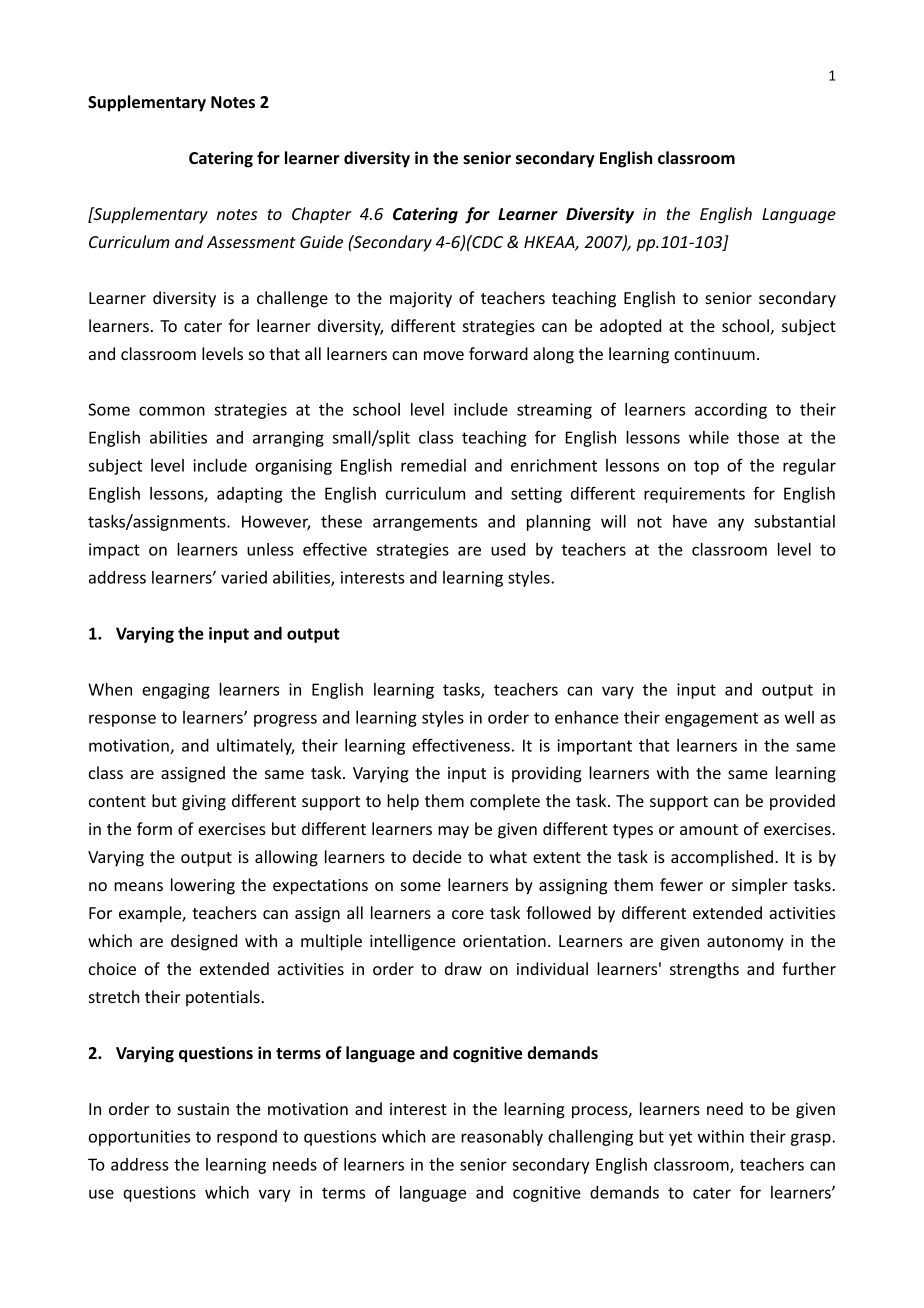 This image has height=1308, width=924. Describe the element at coordinates (711, 719) in the image. I see `engagement` at that location.
